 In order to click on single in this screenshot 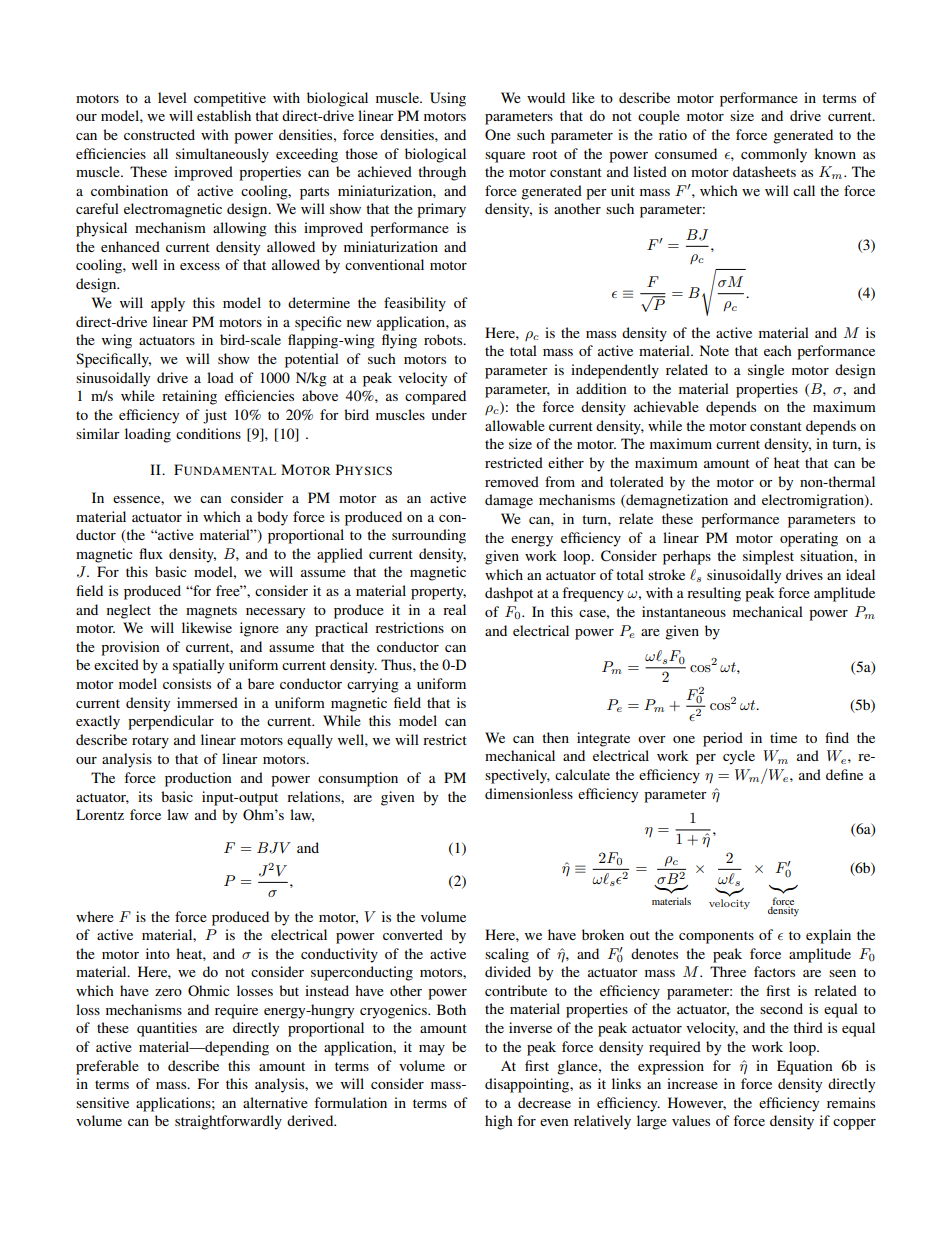, I will do `click(766, 371)`.
